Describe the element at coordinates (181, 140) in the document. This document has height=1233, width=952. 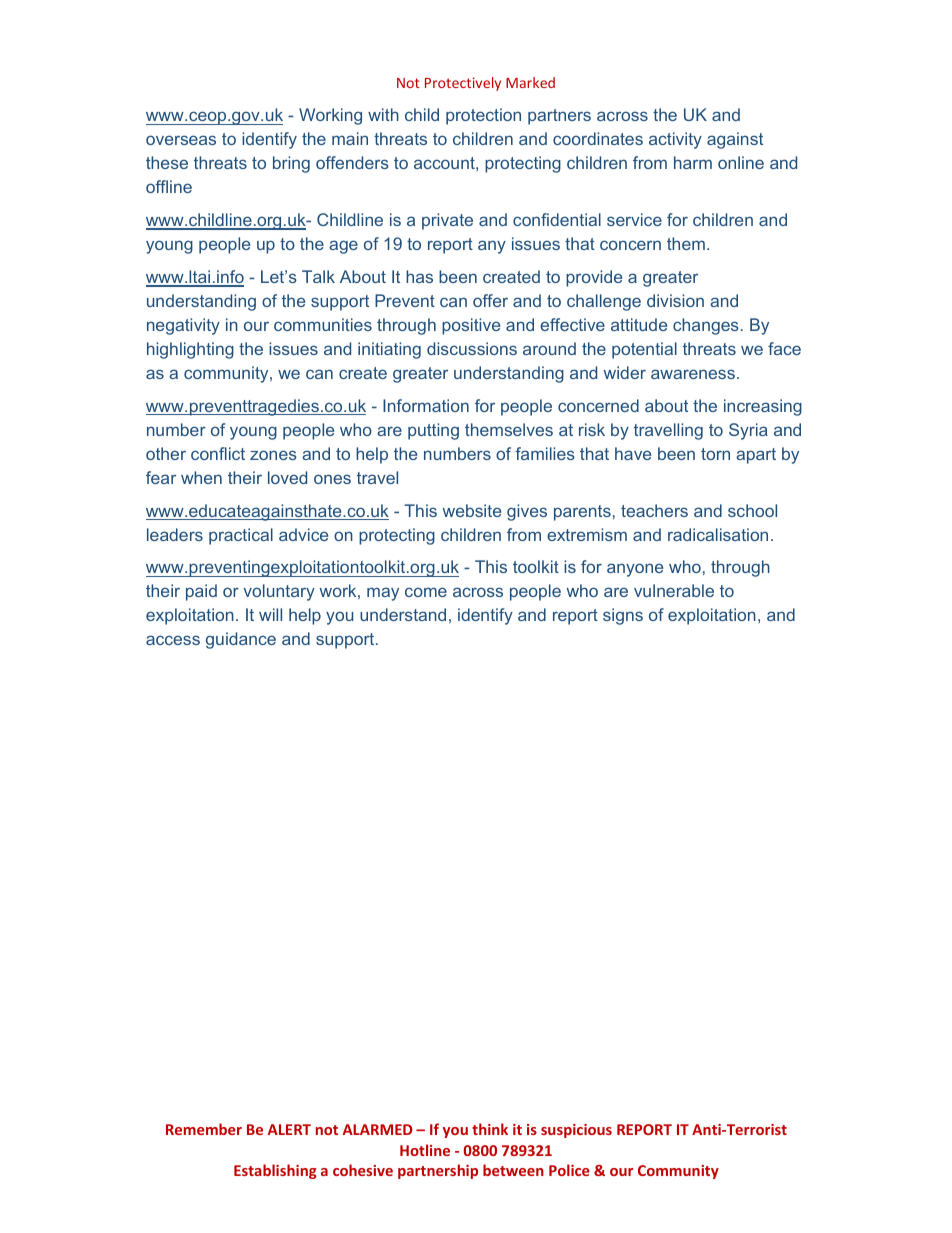
I see `overseas` at that location.
